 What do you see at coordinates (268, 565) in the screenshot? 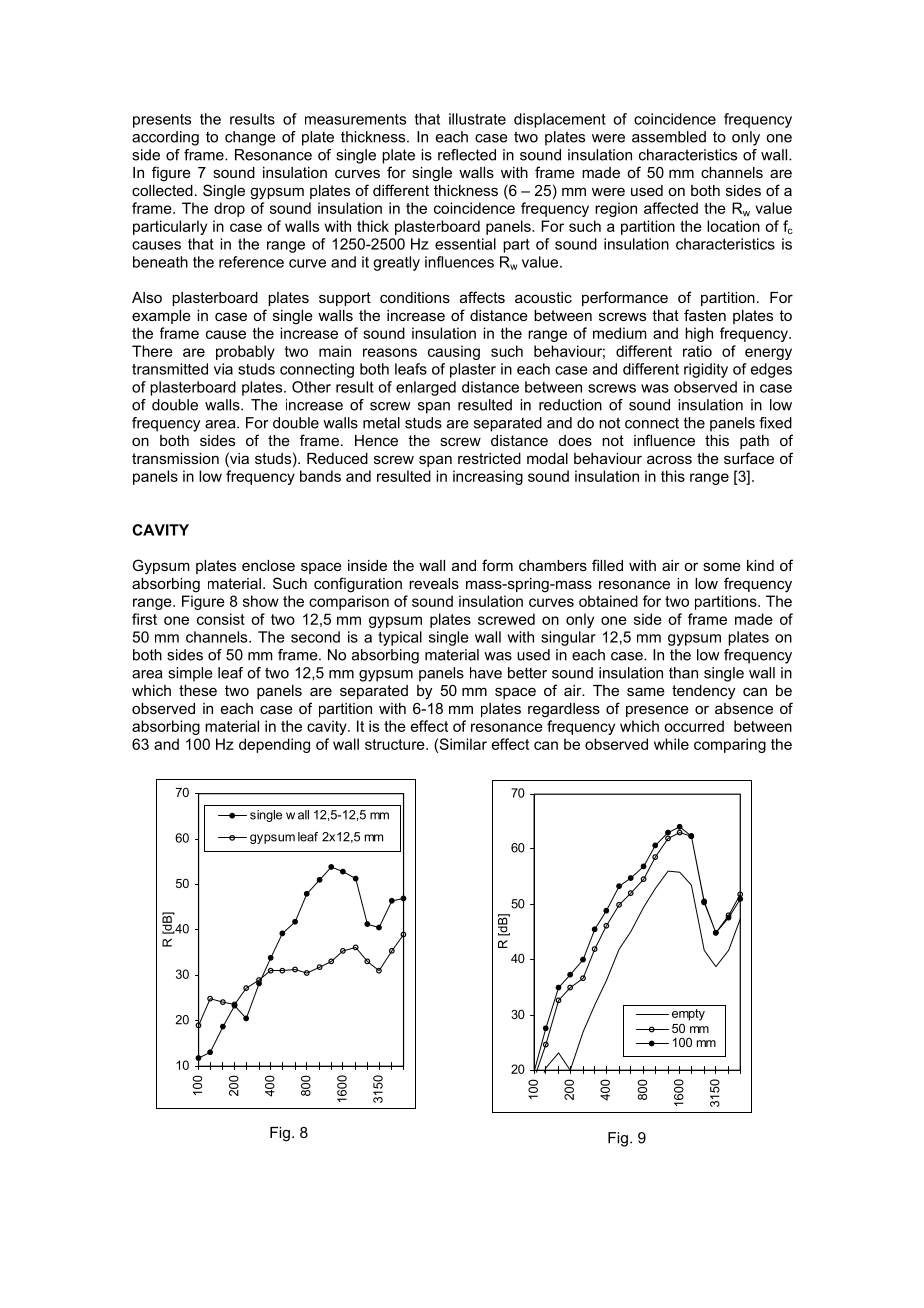
I see `enclose` at bounding box center [268, 565].
